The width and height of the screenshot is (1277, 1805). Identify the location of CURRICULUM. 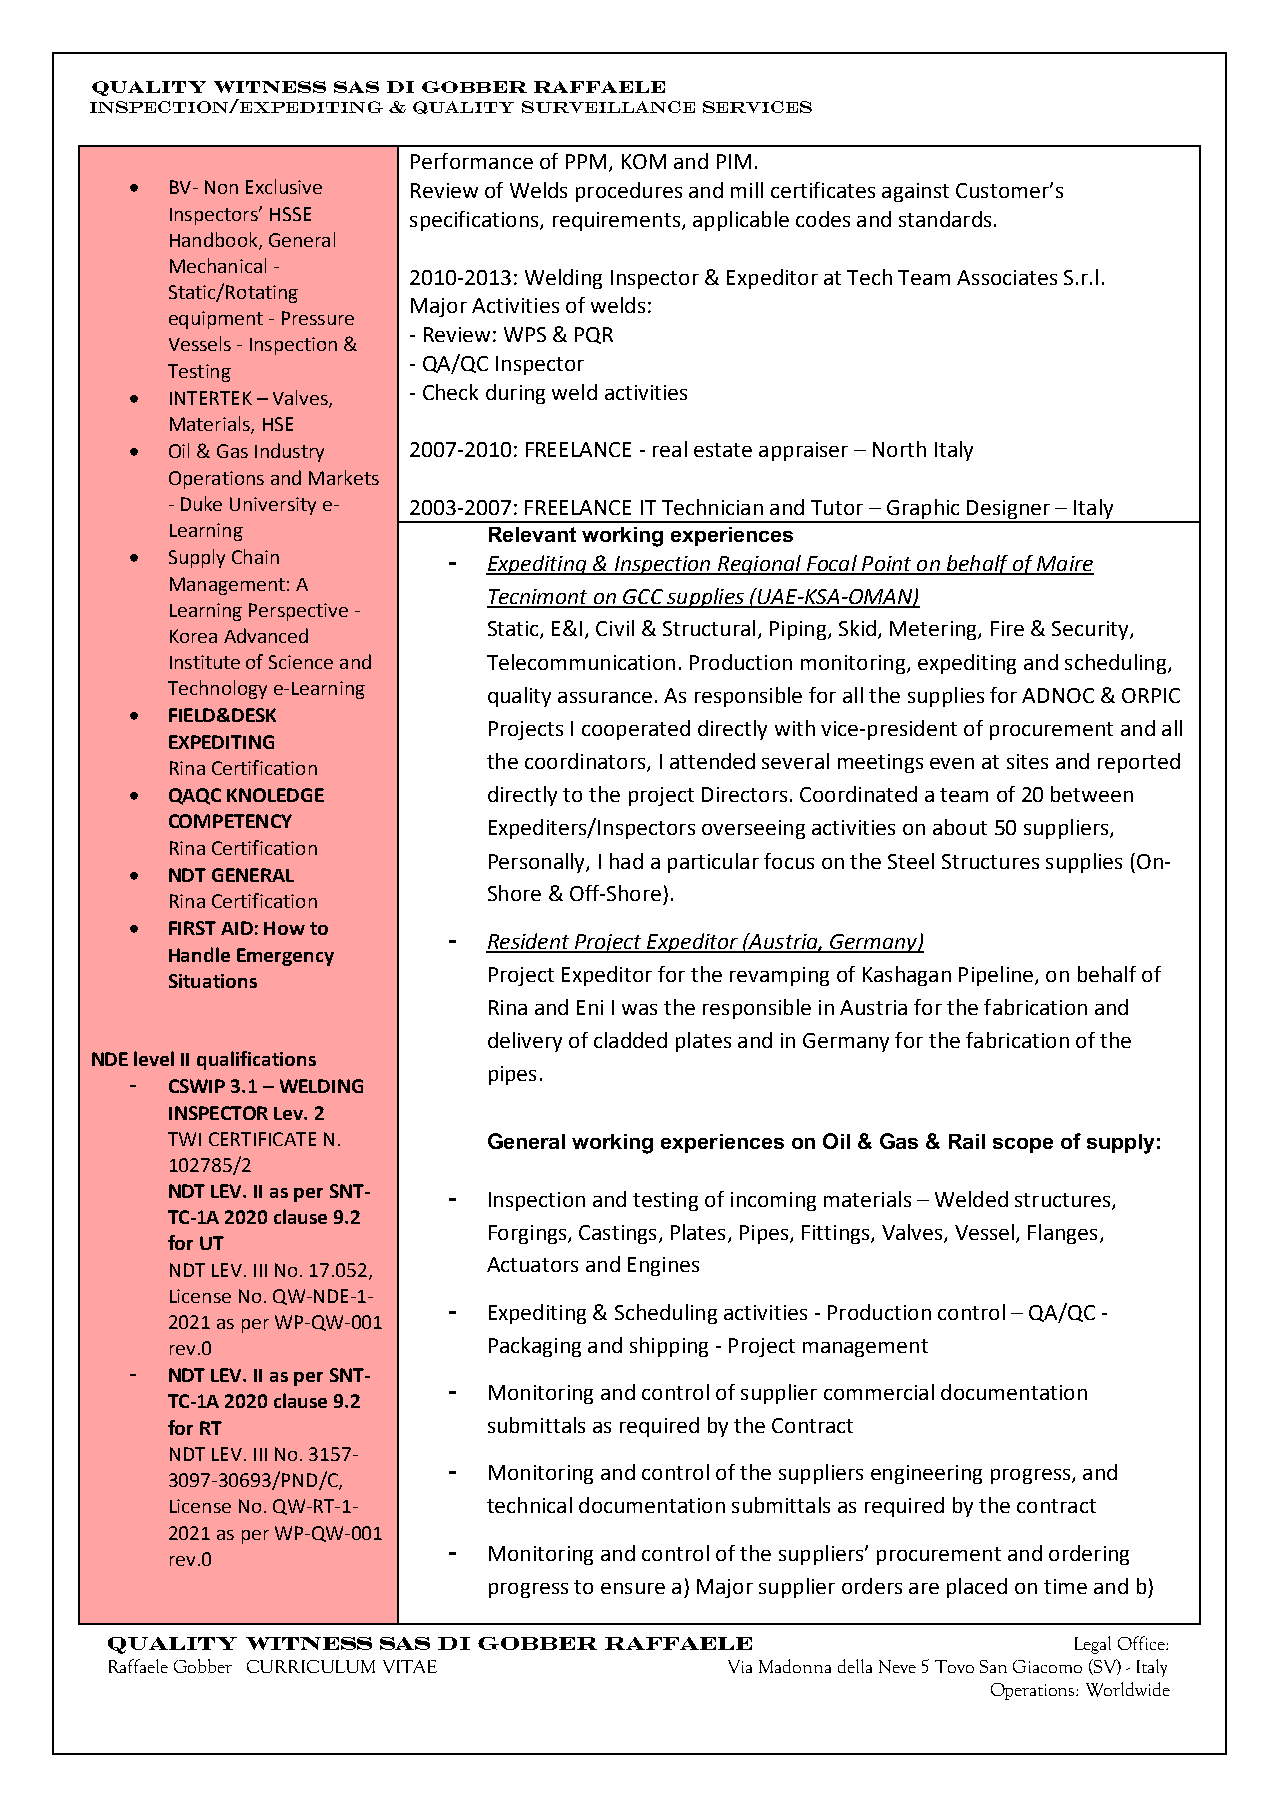
(311, 1666).
